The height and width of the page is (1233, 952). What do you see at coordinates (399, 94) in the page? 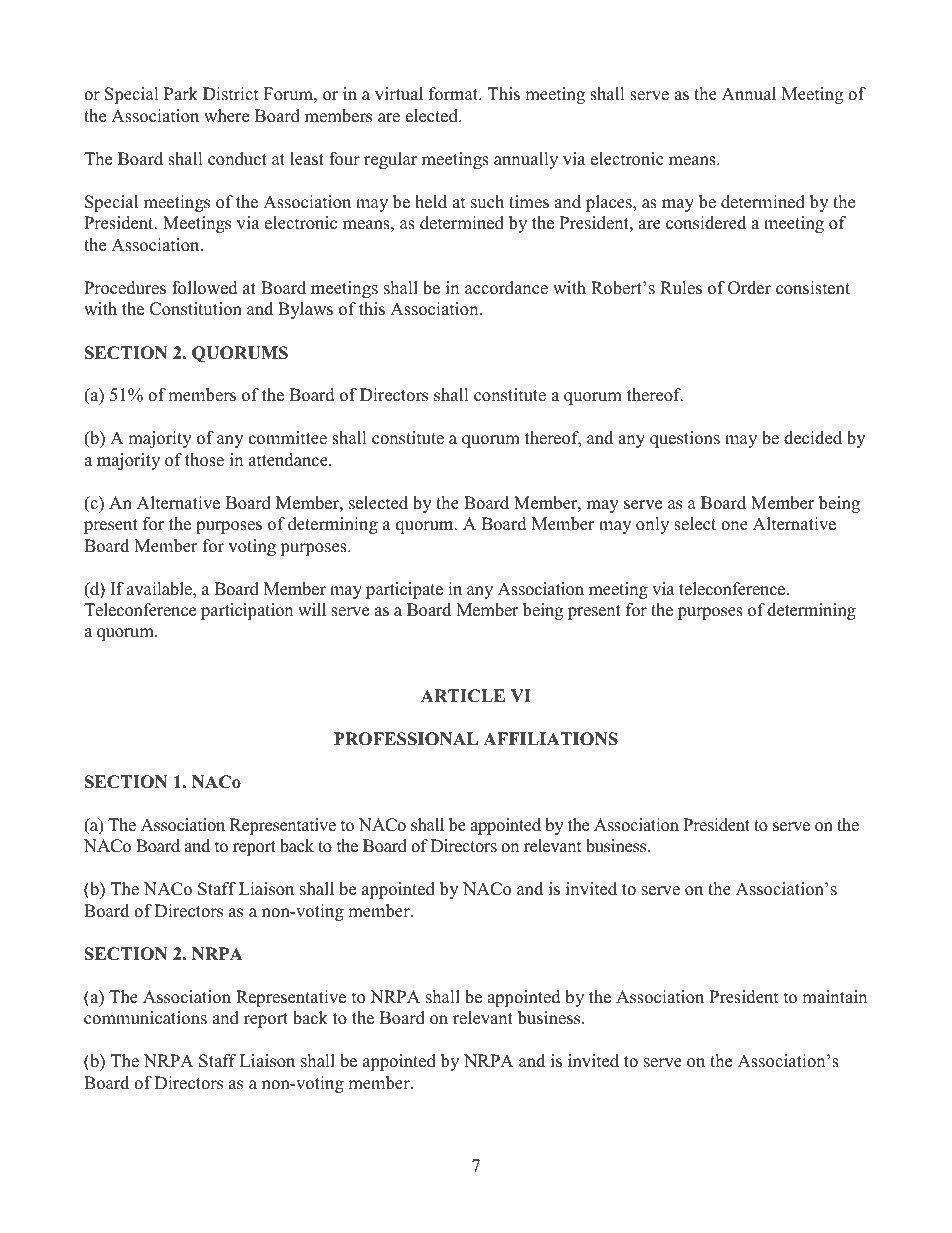
I see `virtual` at bounding box center [399, 94].
